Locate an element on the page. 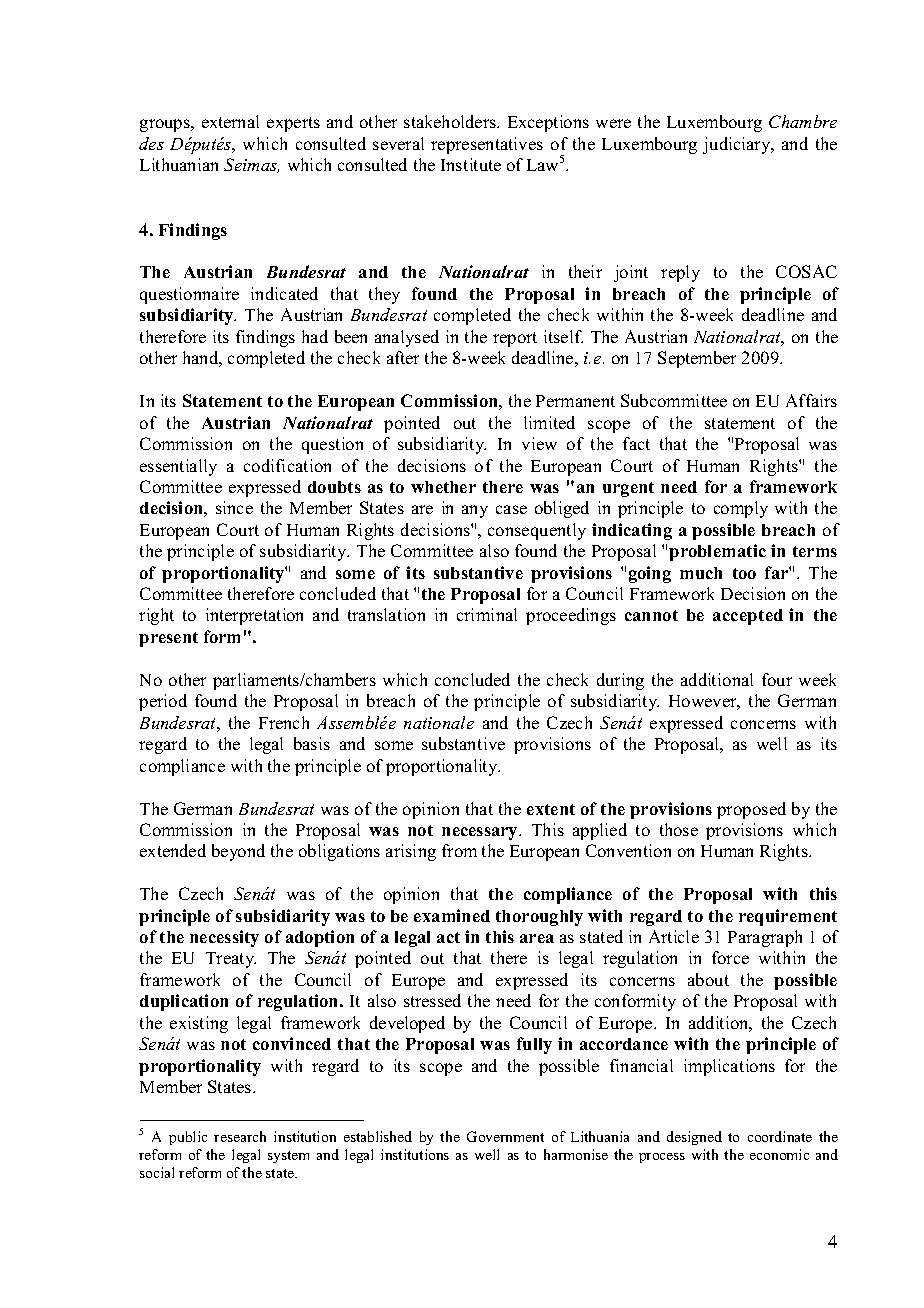 The height and width of the page is (1308, 924). Institute is located at coordinates (471, 164).
